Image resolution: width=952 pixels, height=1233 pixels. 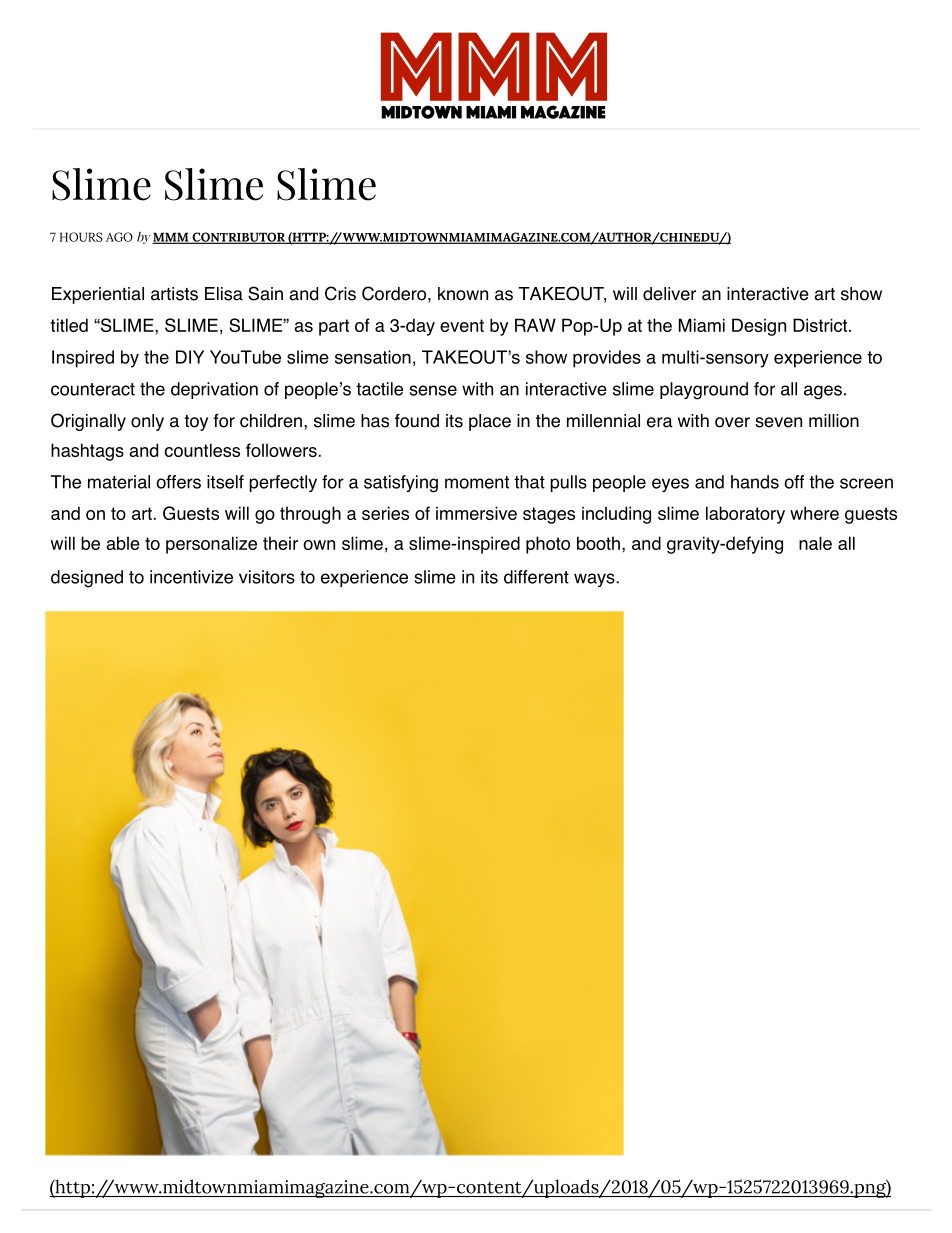 I want to click on MMM, so click(x=171, y=238).
